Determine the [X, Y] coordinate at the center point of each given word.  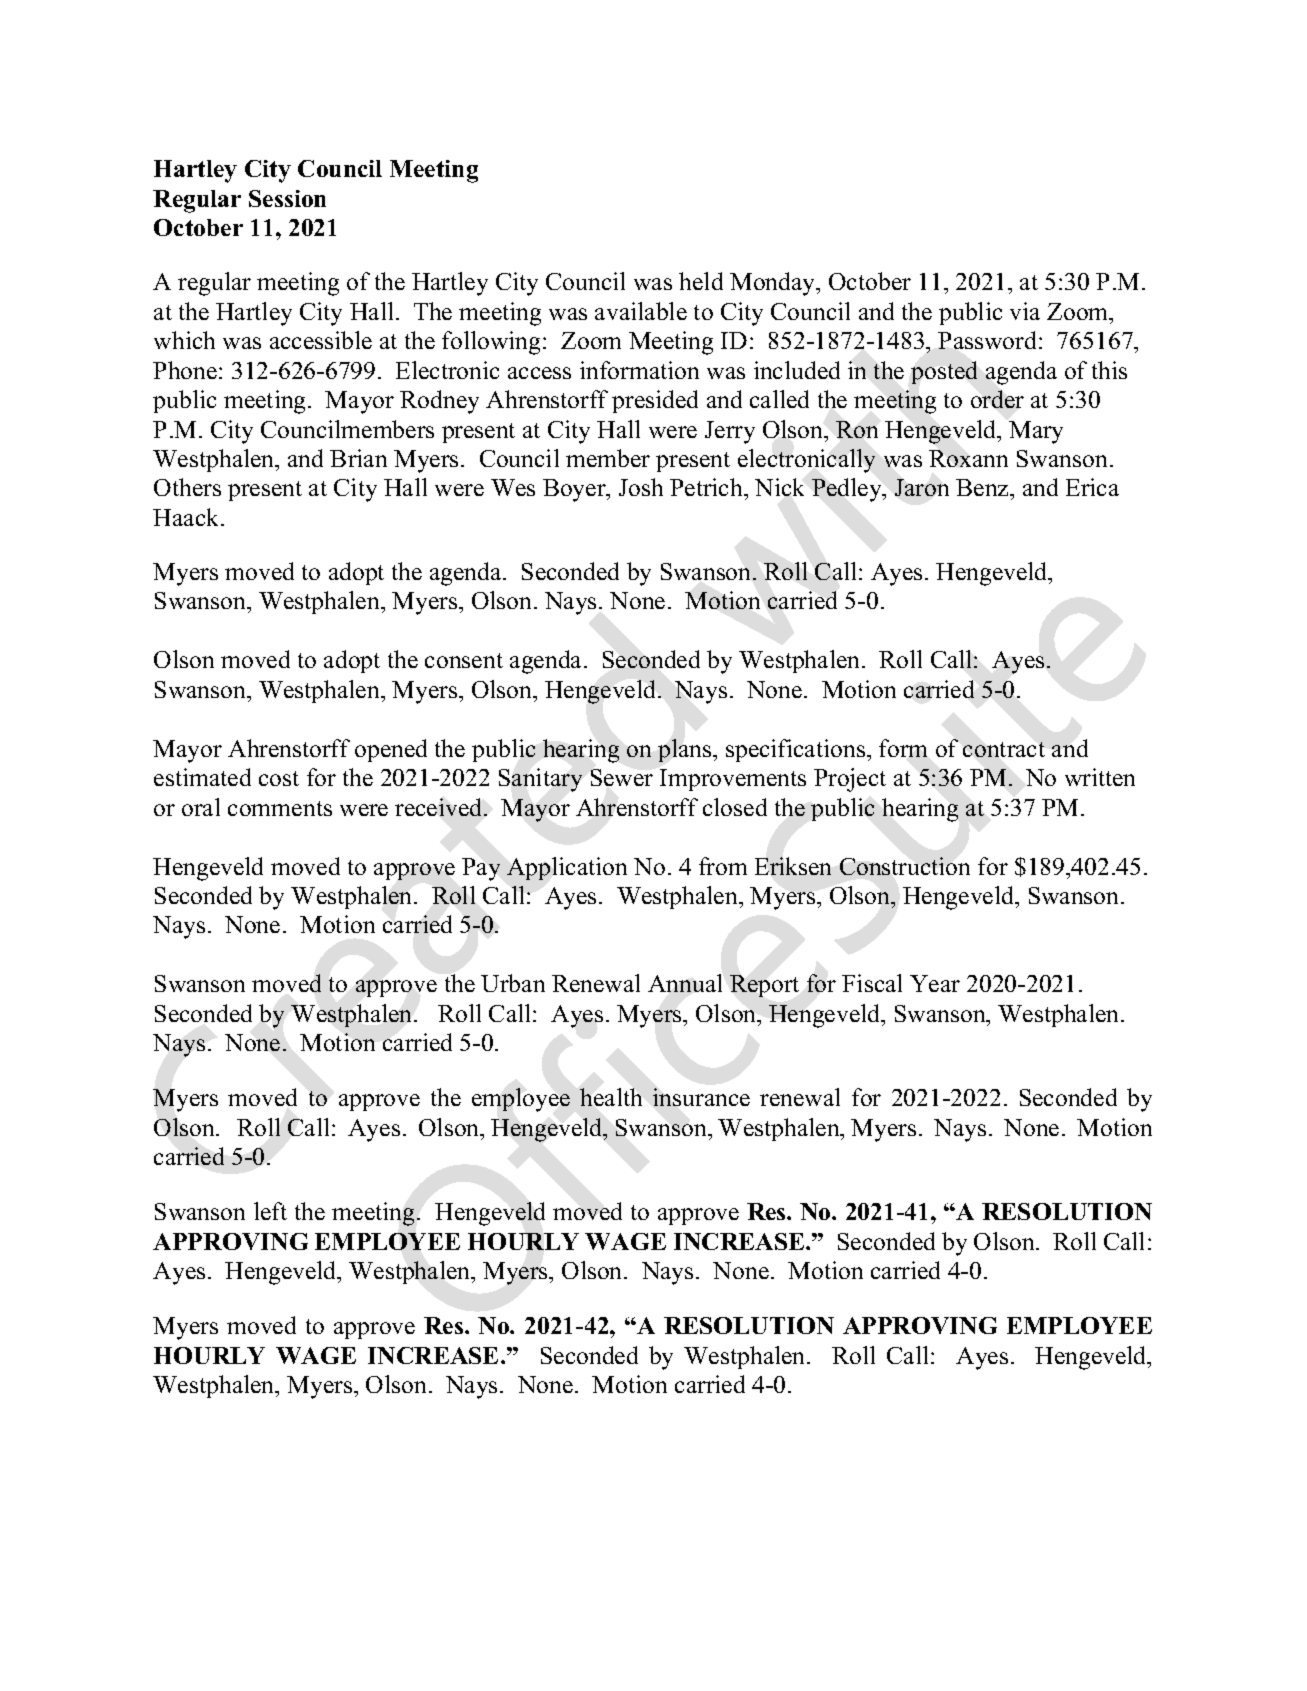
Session [287, 198]
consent [464, 660]
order [997, 399]
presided [655, 401]
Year [935, 983]
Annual [685, 983]
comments [280, 808]
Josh [641, 487]
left [270, 1211]
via [1025, 311]
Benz [983, 487]
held [701, 281]
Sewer [622, 777]
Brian [358, 458]
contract [1004, 749]
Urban [513, 983]
